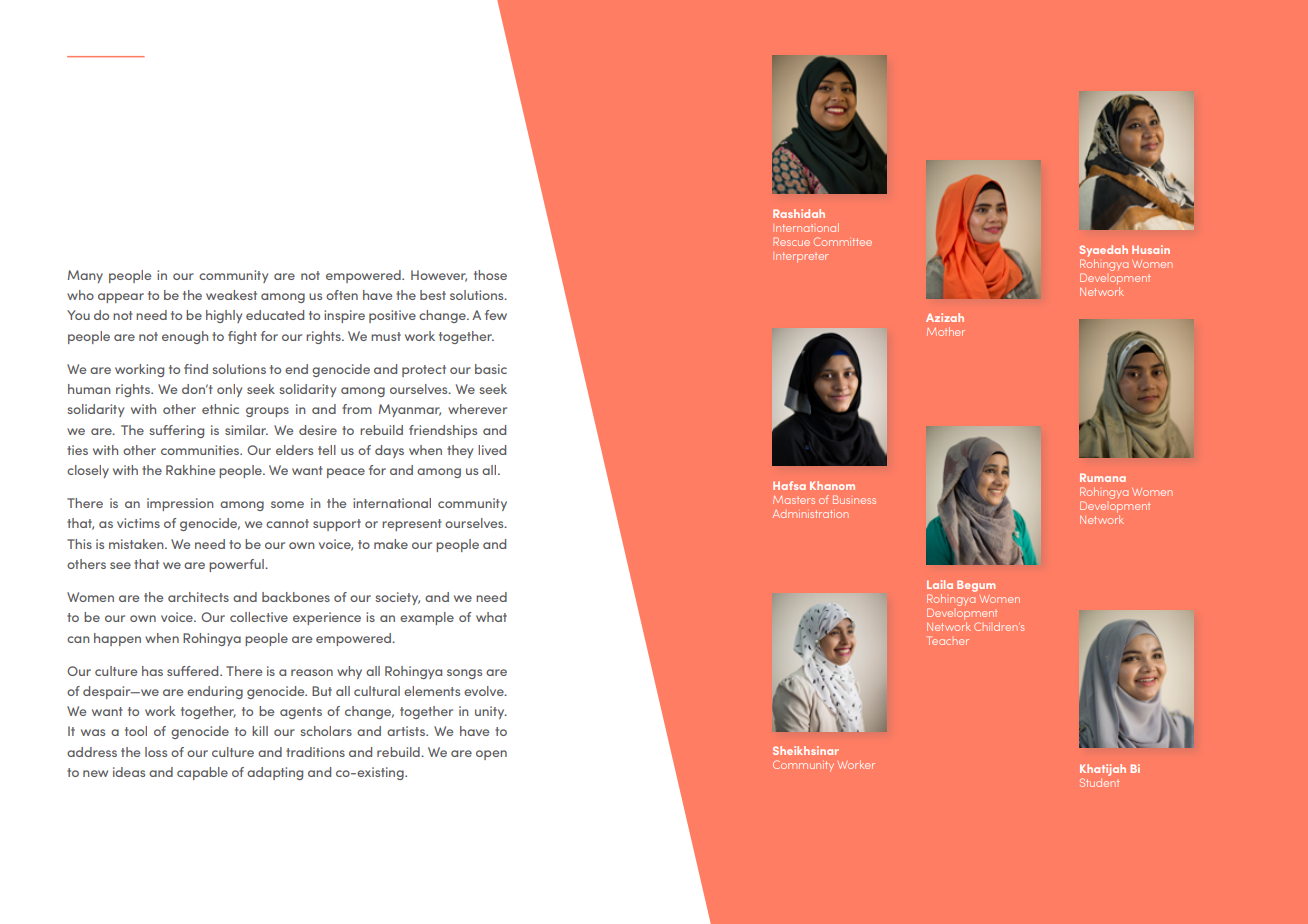  What do you see at coordinates (490, 275) in the document?
I see `those` at bounding box center [490, 275].
